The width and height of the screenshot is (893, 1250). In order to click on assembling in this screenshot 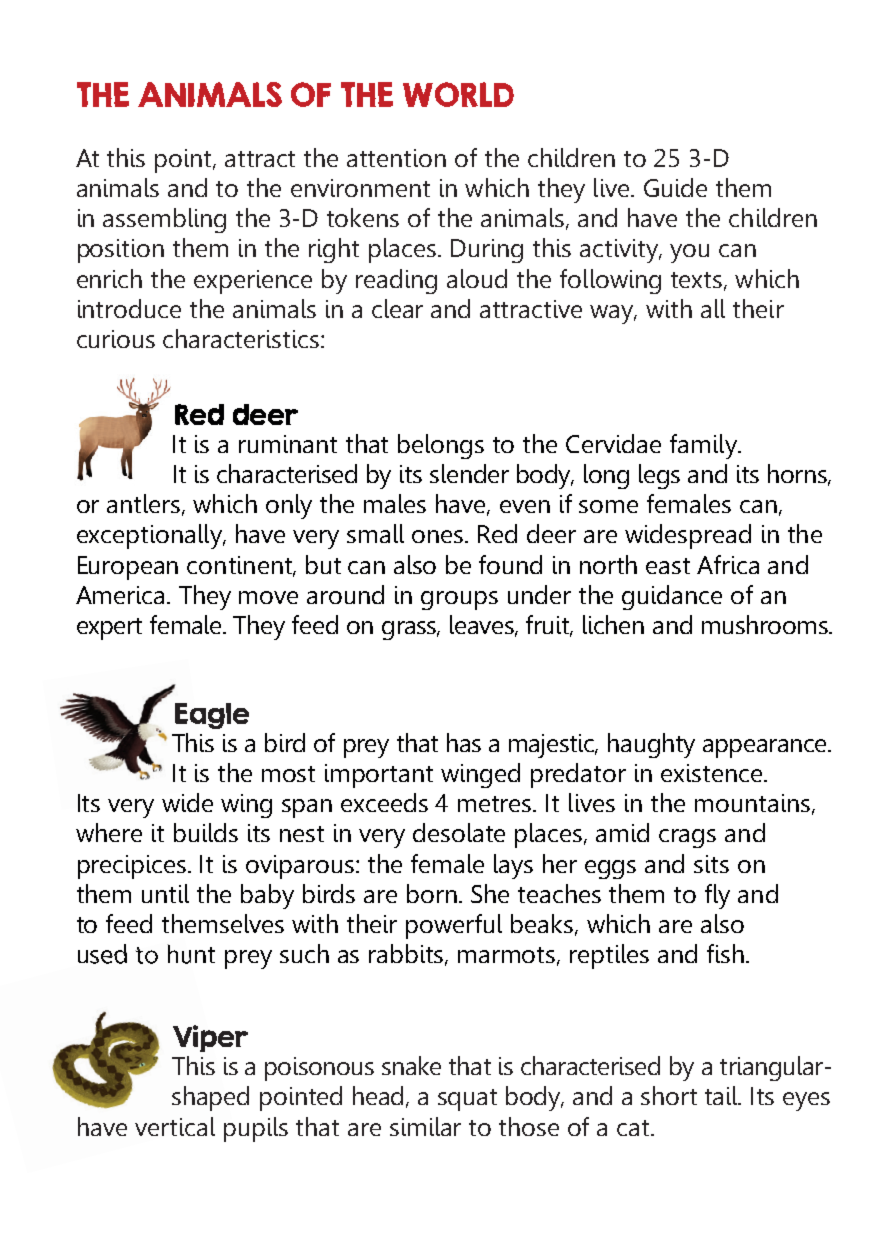, I will do `click(164, 220)`.
